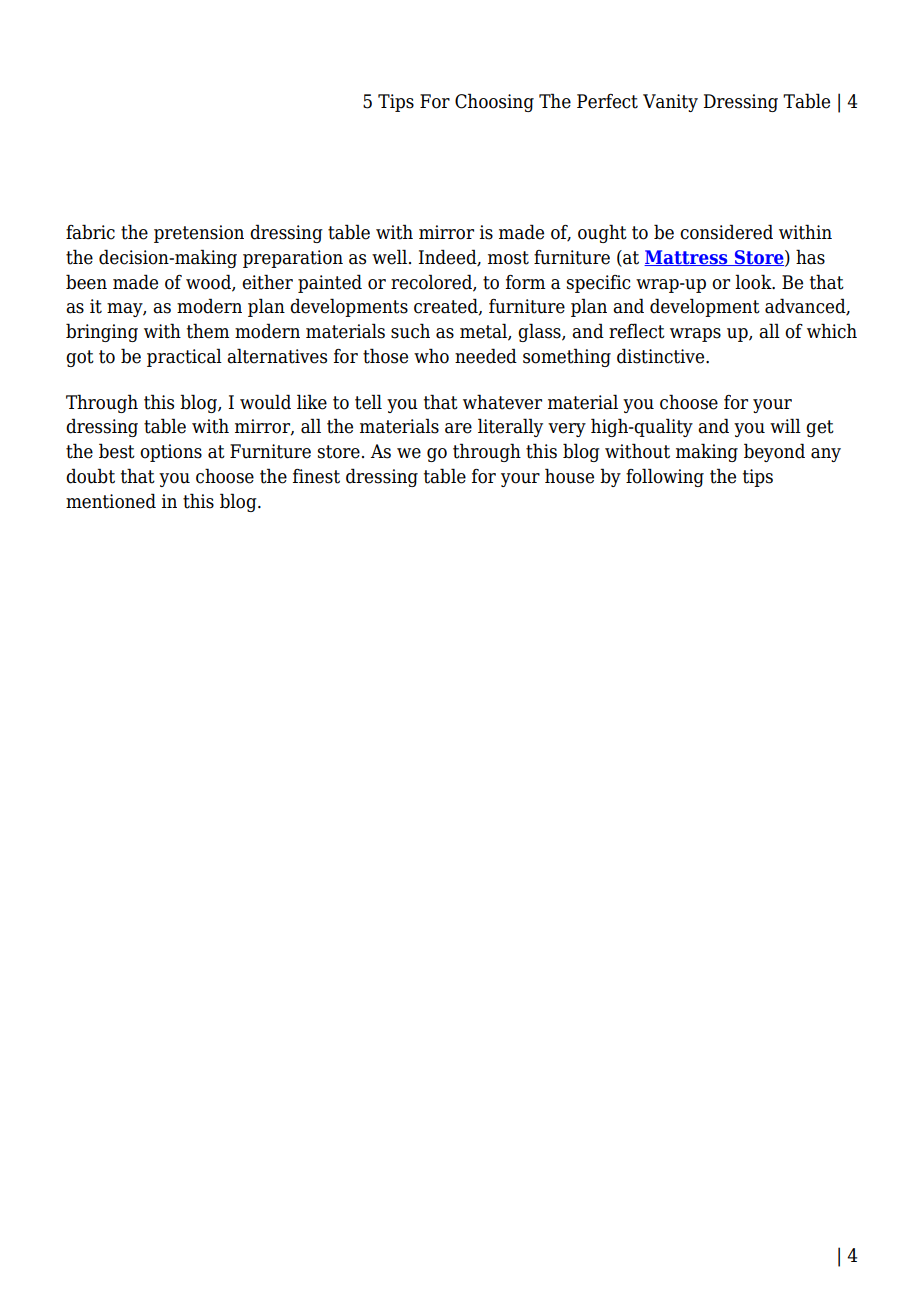 The width and height of the document is (924, 1308). Describe the element at coordinates (602, 233) in the document. I see `ought` at that location.
